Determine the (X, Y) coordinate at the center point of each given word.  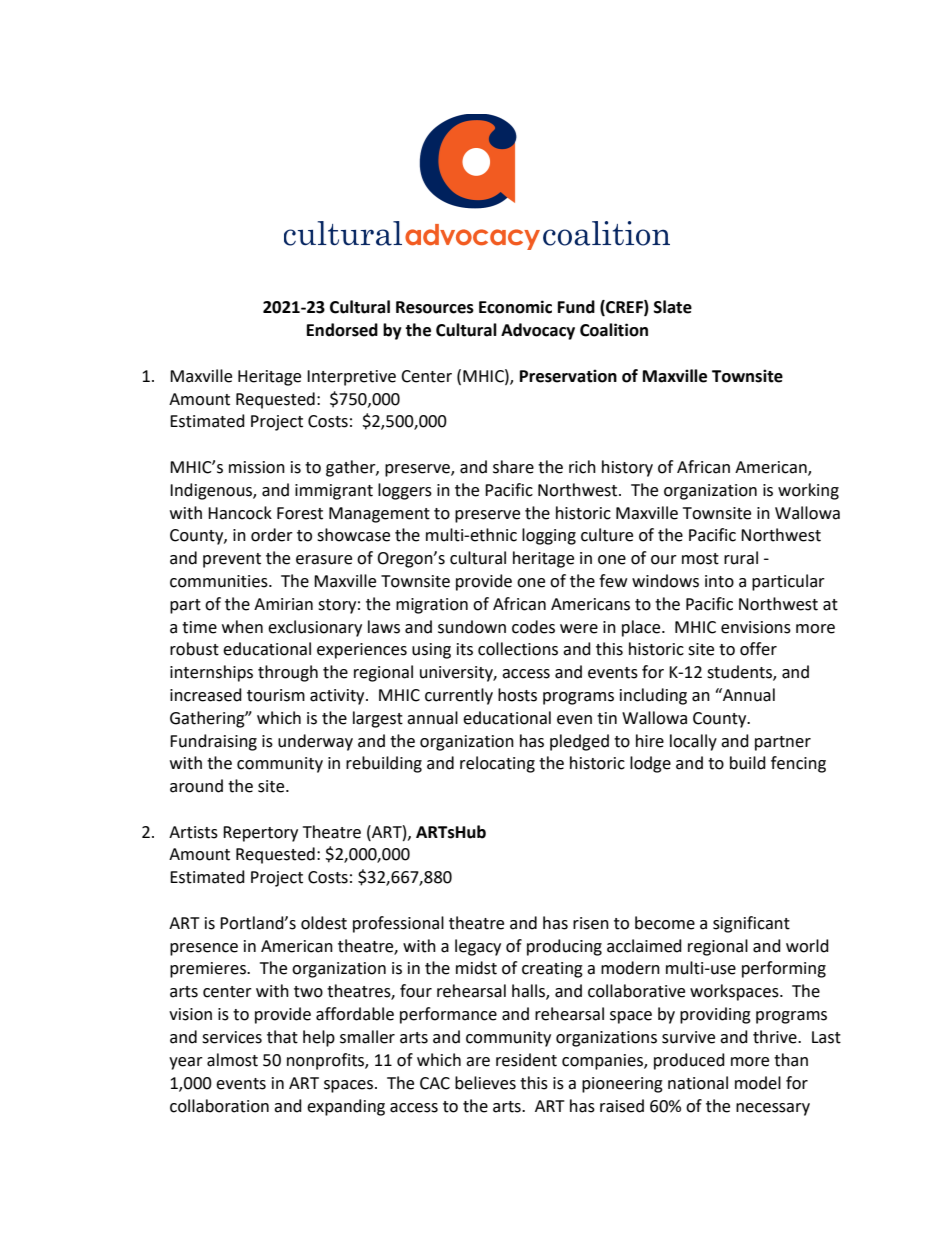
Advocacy (538, 331)
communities (220, 581)
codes (533, 627)
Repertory (260, 834)
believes (485, 1083)
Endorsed (342, 330)
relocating (497, 764)
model (758, 1083)
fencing (798, 764)
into (719, 581)
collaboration (219, 1106)
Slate (673, 307)
